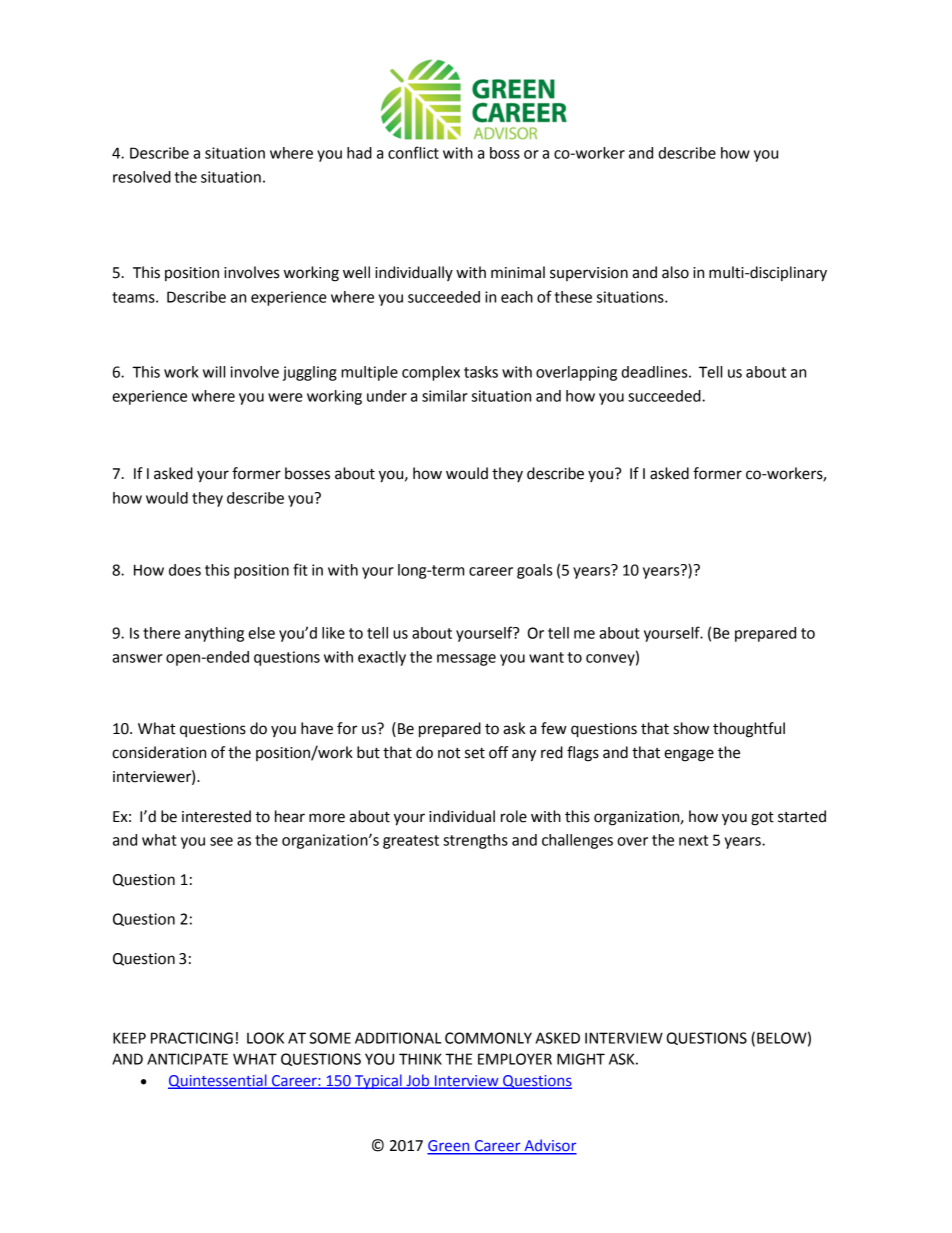 The image size is (952, 1233). What do you see at coordinates (218, 1081) in the document?
I see `Quintessential` at bounding box center [218, 1081].
